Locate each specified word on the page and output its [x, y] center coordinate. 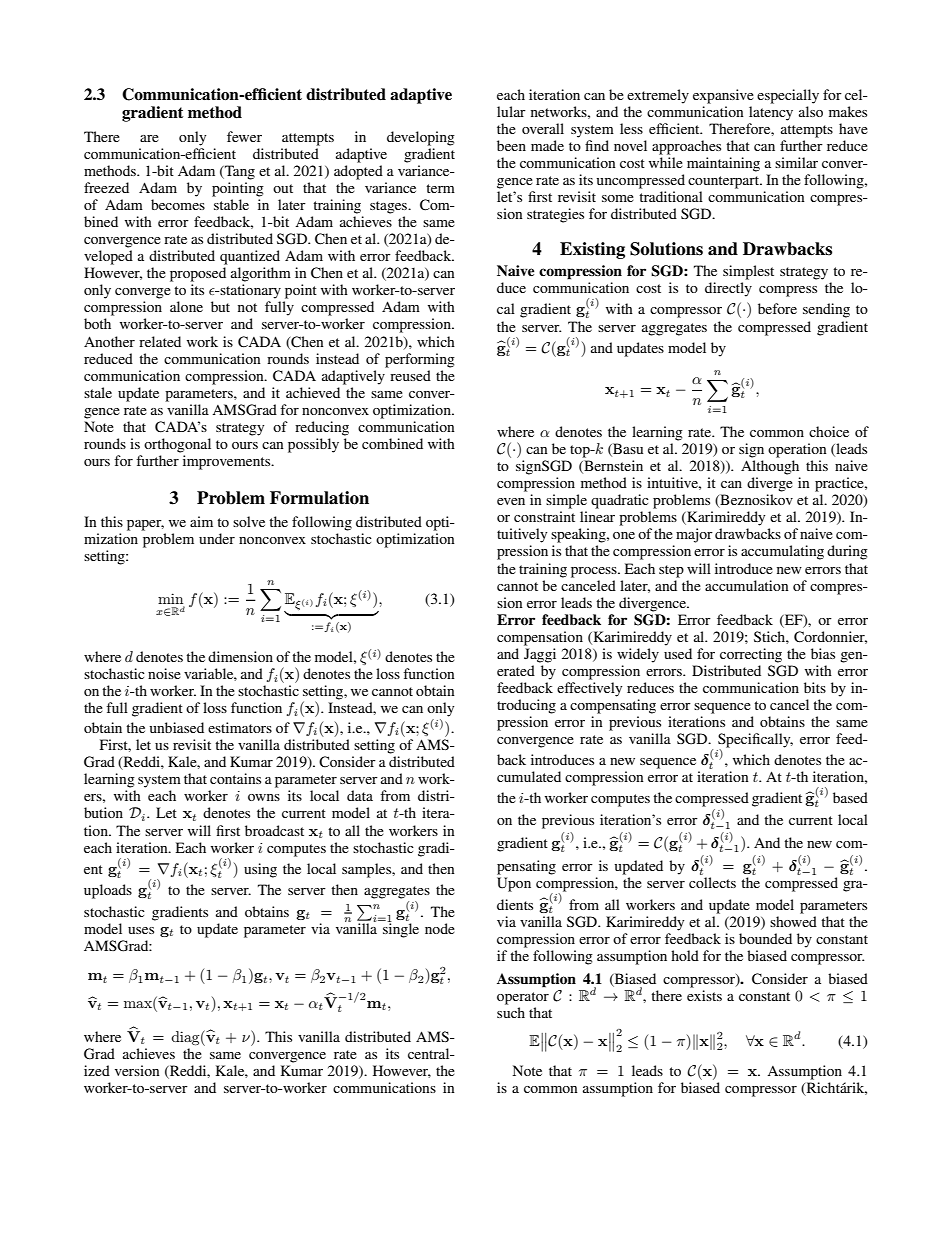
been [511, 145]
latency [771, 113]
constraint [544, 516]
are [149, 138]
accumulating [782, 552]
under [217, 538]
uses [141, 930]
